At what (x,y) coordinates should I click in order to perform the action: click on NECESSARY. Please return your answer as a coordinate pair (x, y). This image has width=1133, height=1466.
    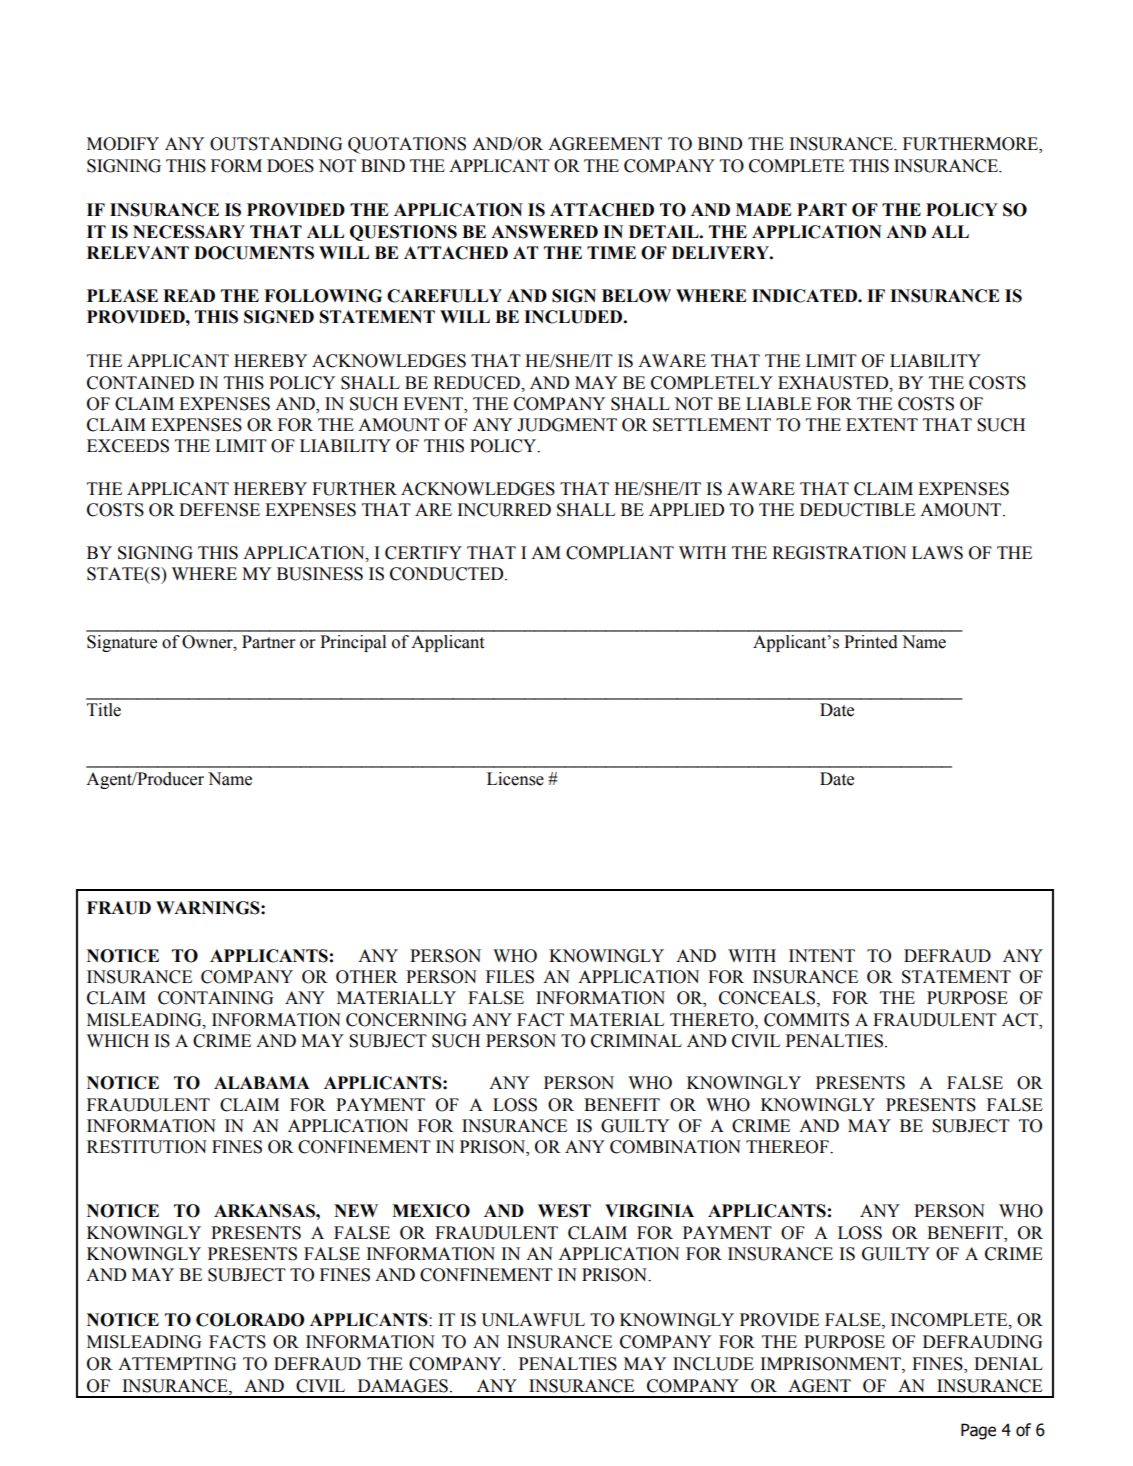
    Looking at the image, I should click on (189, 232).
